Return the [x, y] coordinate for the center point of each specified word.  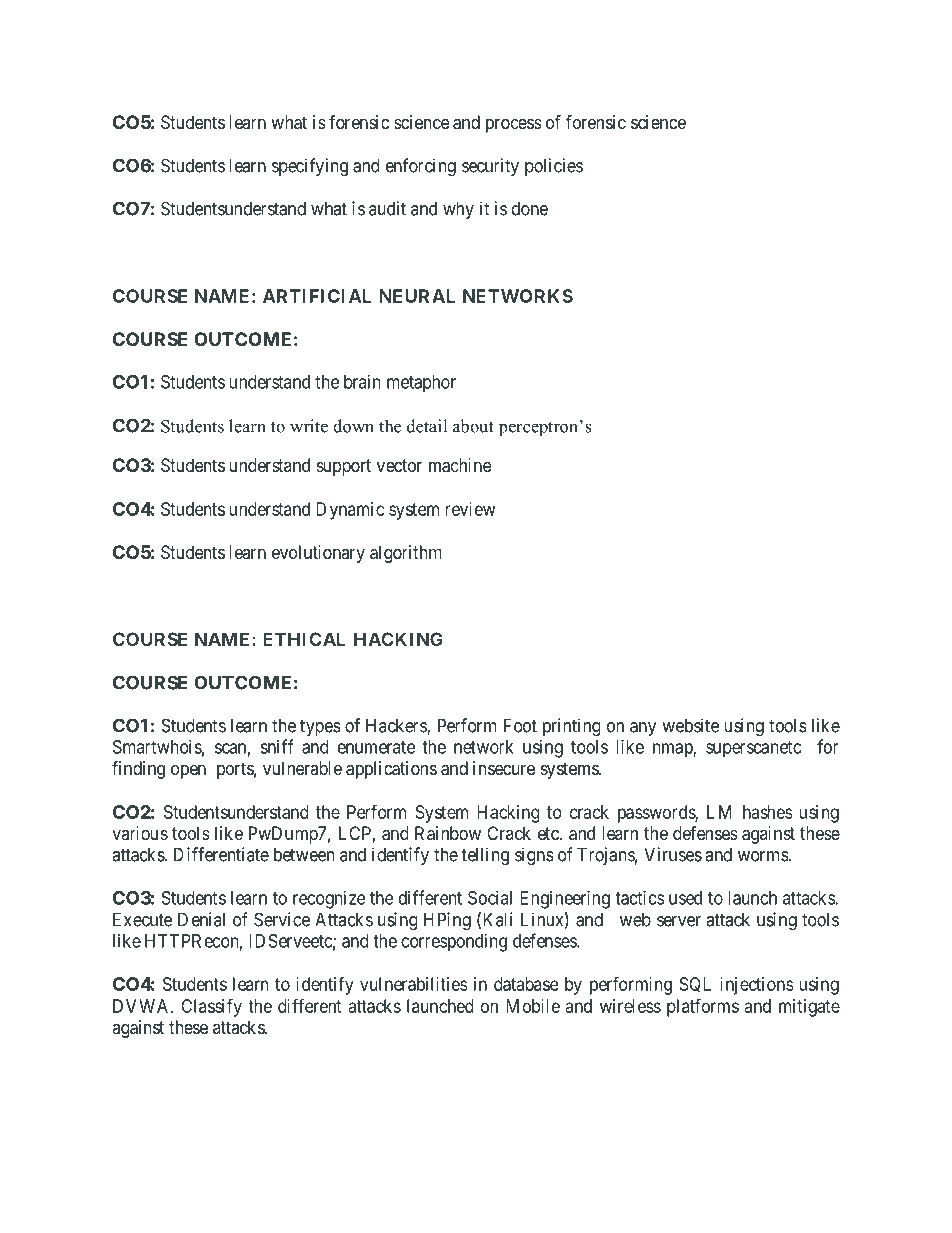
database [526, 984]
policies [554, 167]
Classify [211, 1007]
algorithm [406, 554]
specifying [310, 167]
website [691, 725]
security [490, 167]
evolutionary [318, 554]
